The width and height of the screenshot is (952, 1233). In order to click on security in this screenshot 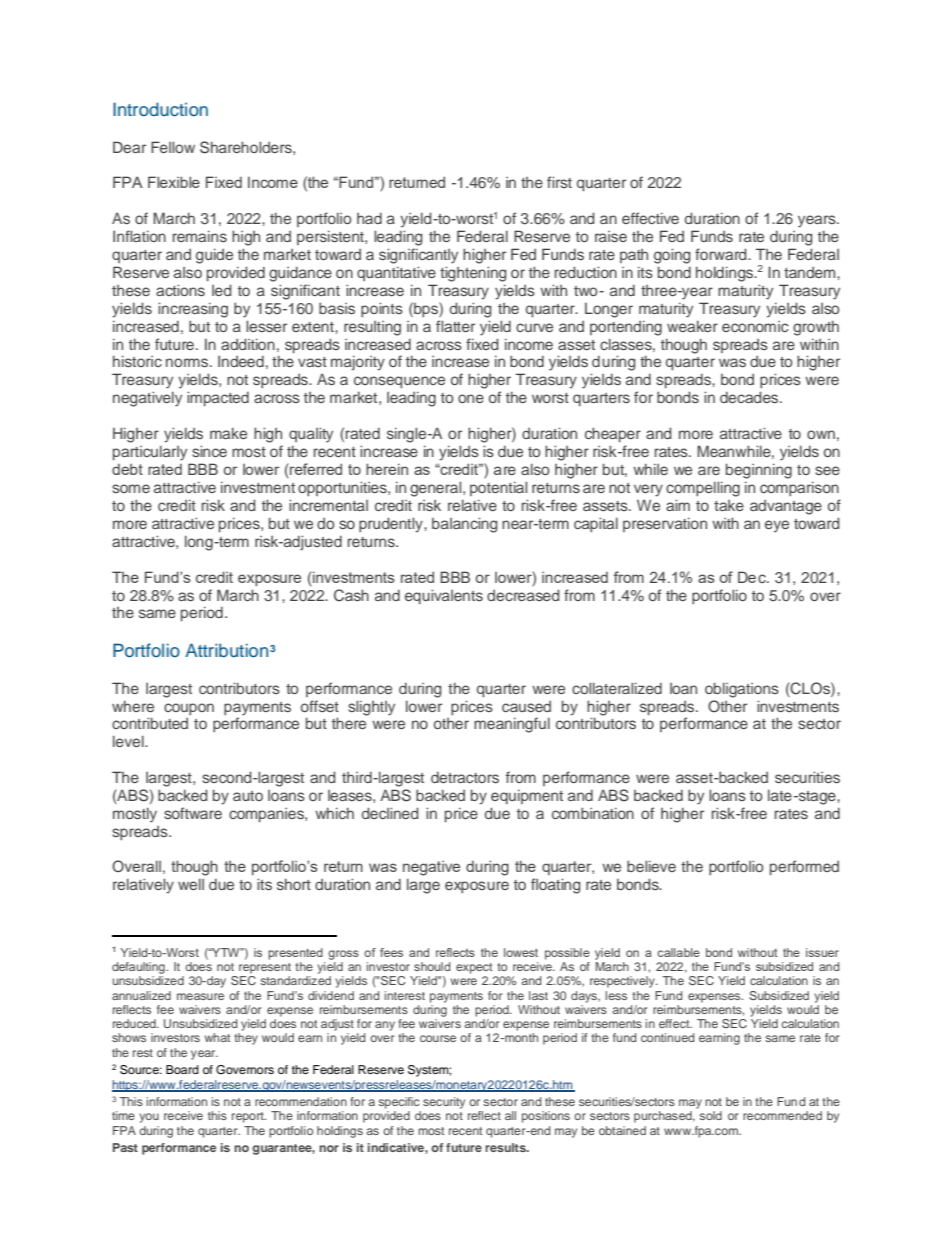, I will do `click(444, 1103)`.
